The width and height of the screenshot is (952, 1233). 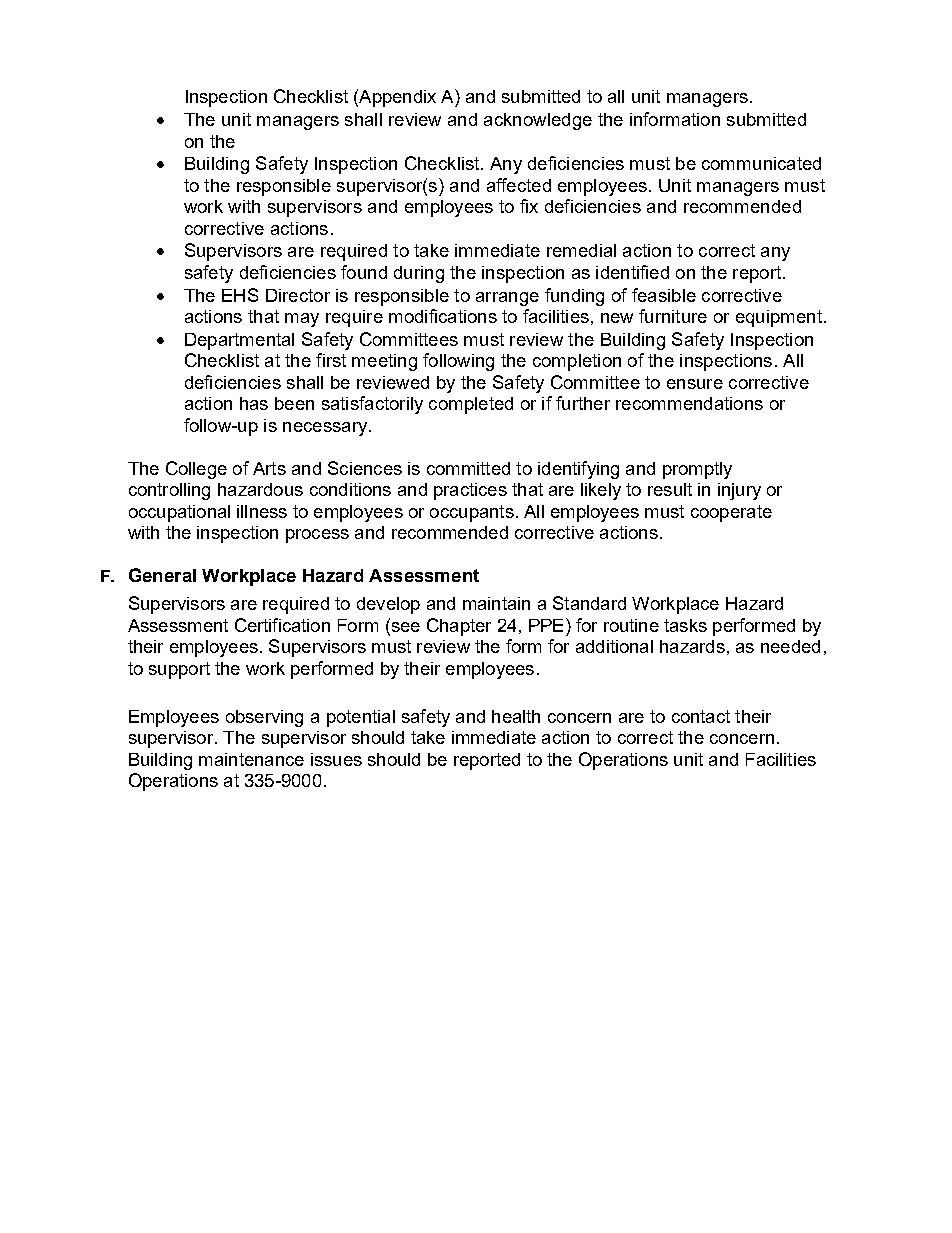 I want to click on communicated, so click(x=761, y=163).
